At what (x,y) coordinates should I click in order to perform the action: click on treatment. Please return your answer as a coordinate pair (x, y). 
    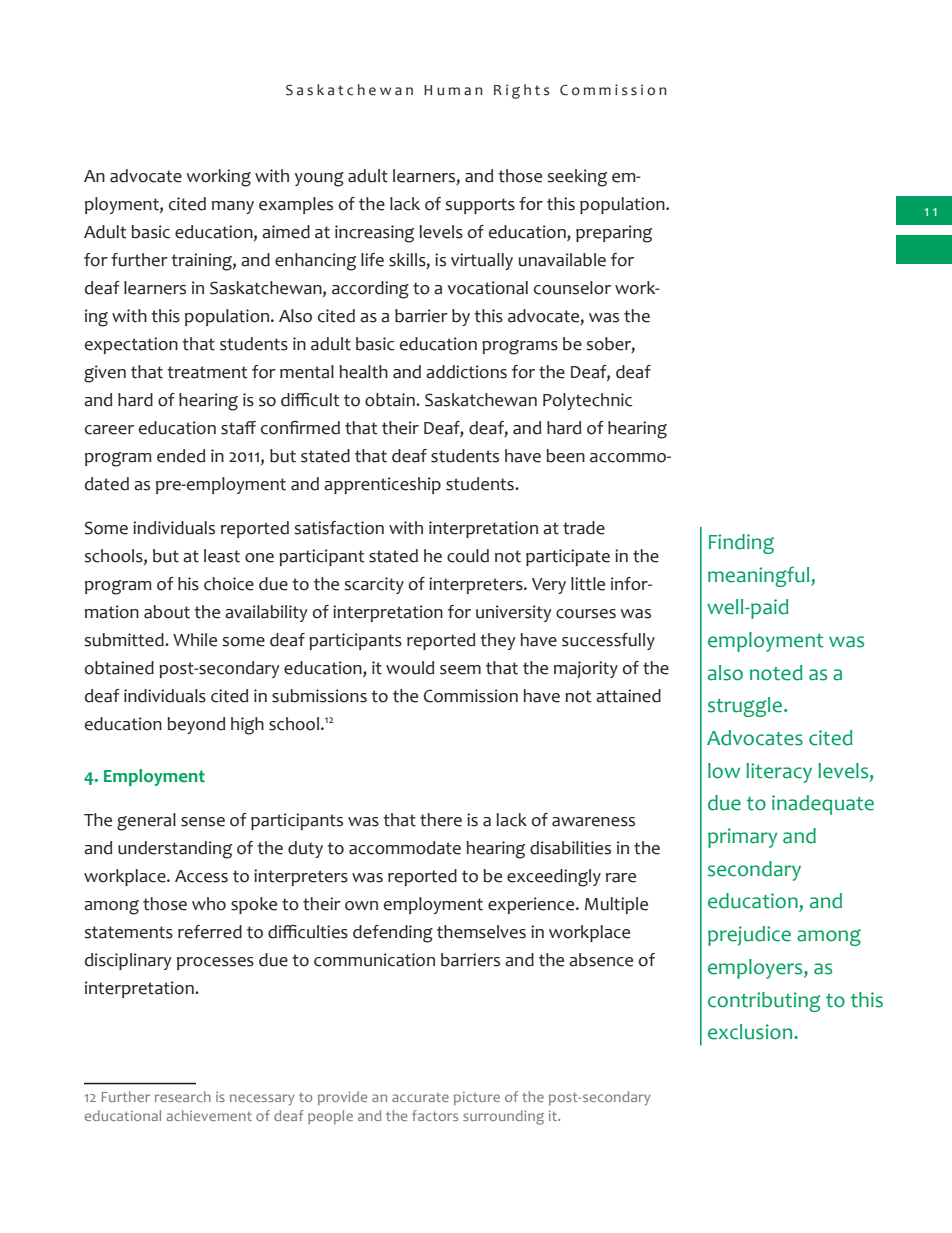
    Looking at the image, I should click on (207, 372).
